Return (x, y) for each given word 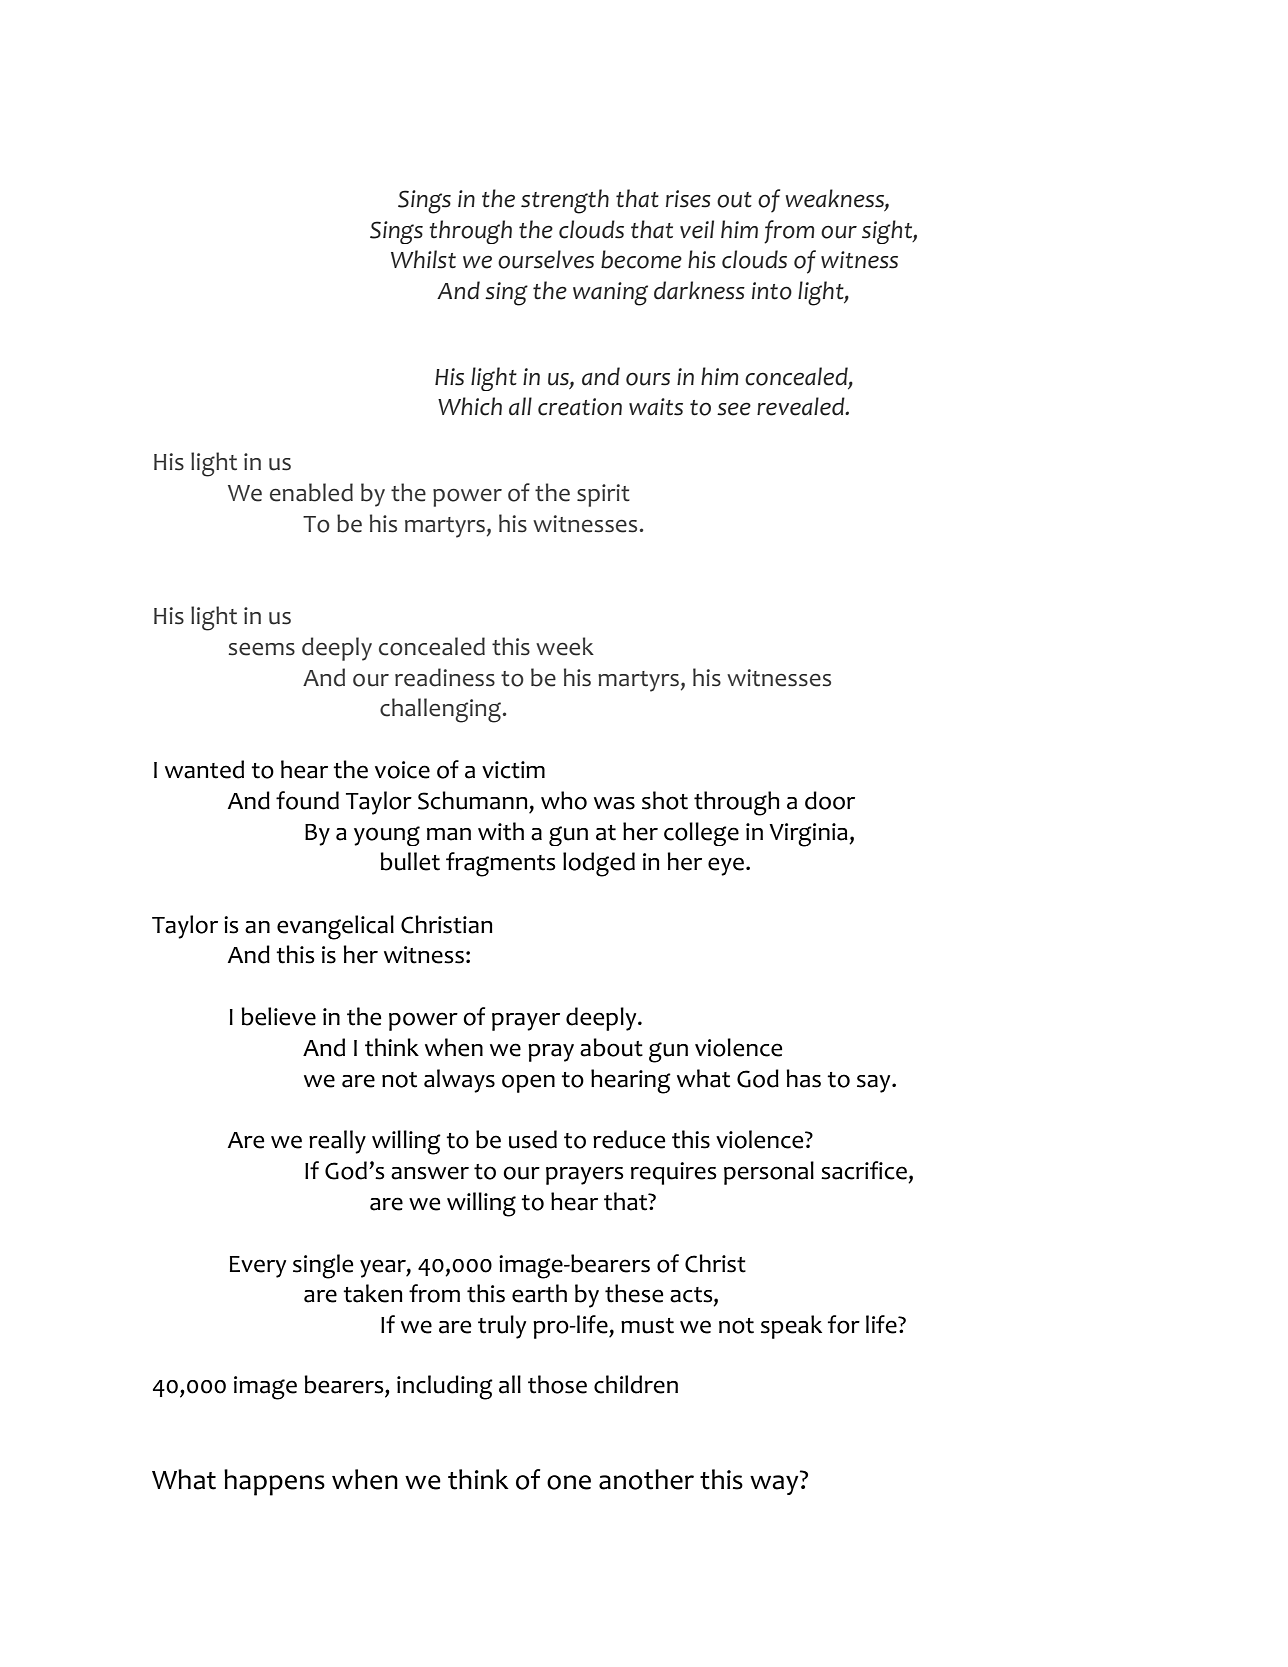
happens (274, 1482)
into (772, 291)
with (501, 831)
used (533, 1139)
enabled (311, 492)
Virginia (809, 835)
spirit (603, 495)
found (307, 800)
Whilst (423, 259)
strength (565, 201)
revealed (802, 406)
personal (769, 1173)
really (337, 1142)
